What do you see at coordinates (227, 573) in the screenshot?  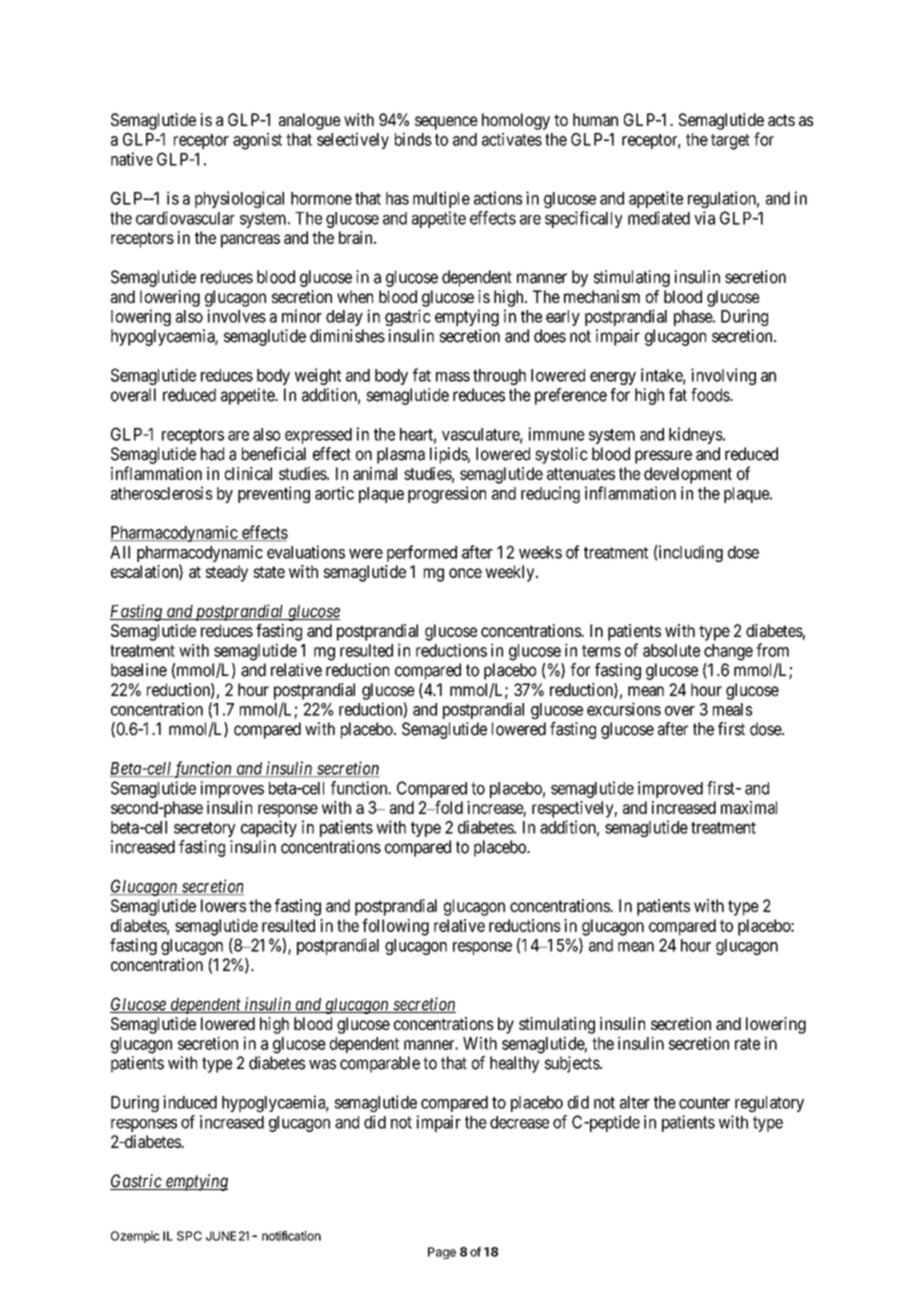 I see `steady` at bounding box center [227, 573].
